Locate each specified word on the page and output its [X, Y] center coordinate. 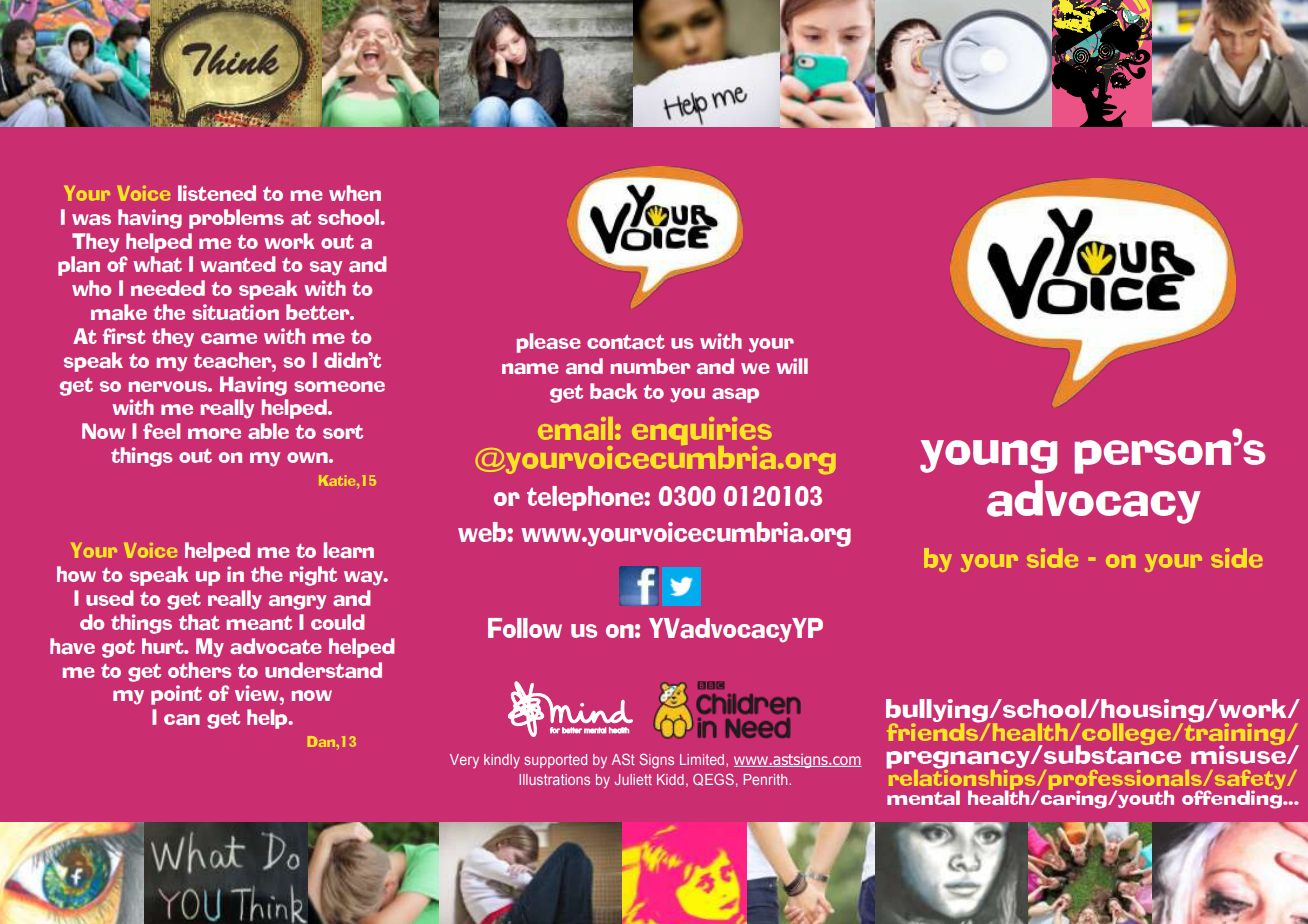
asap [735, 395]
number [650, 366]
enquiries [702, 432]
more [214, 433]
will [792, 366]
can [182, 719]
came [229, 338]
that [199, 622]
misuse [1239, 753]
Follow [525, 628]
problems [236, 219]
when [355, 193]
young [988, 457]
